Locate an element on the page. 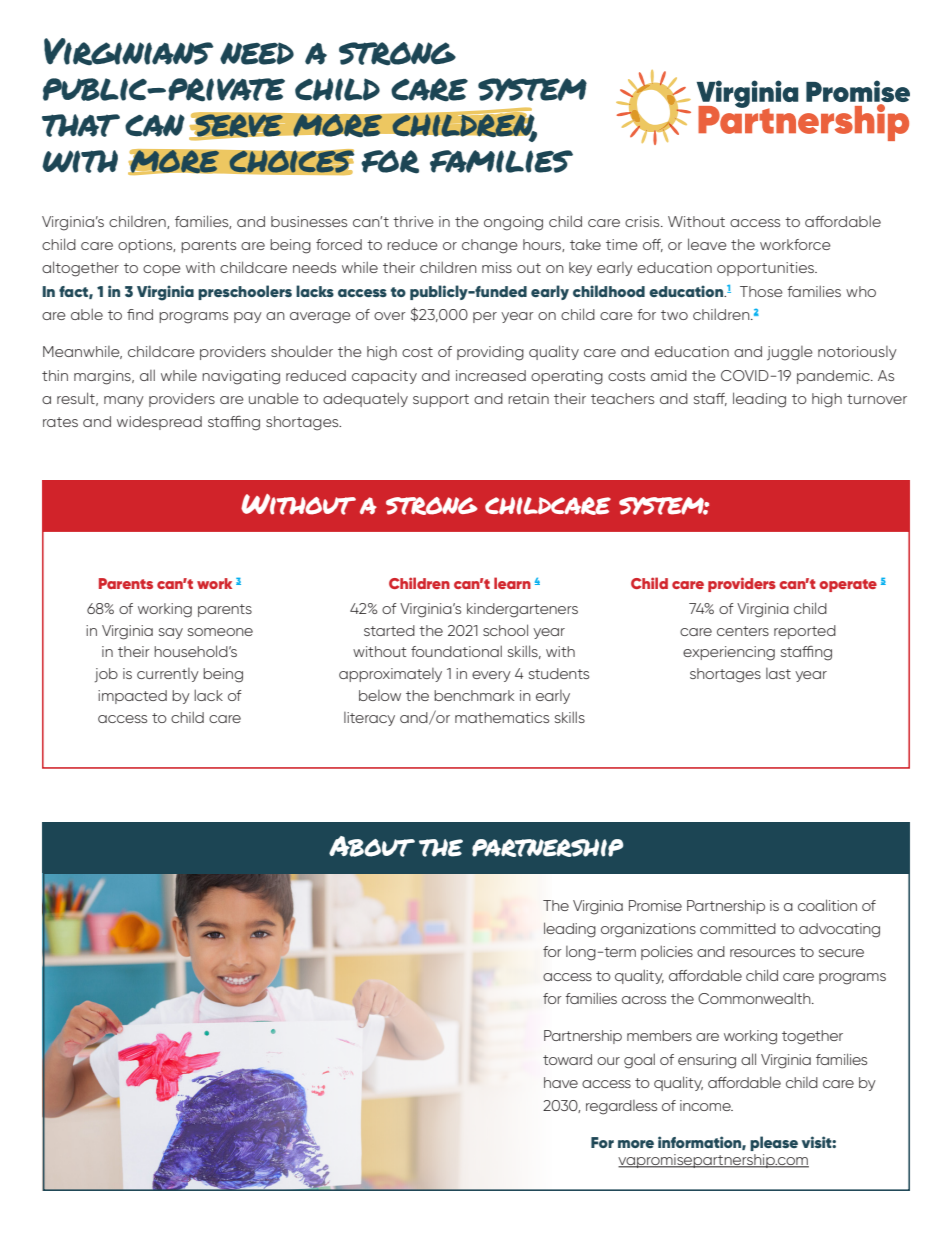  say is located at coordinates (171, 633).
